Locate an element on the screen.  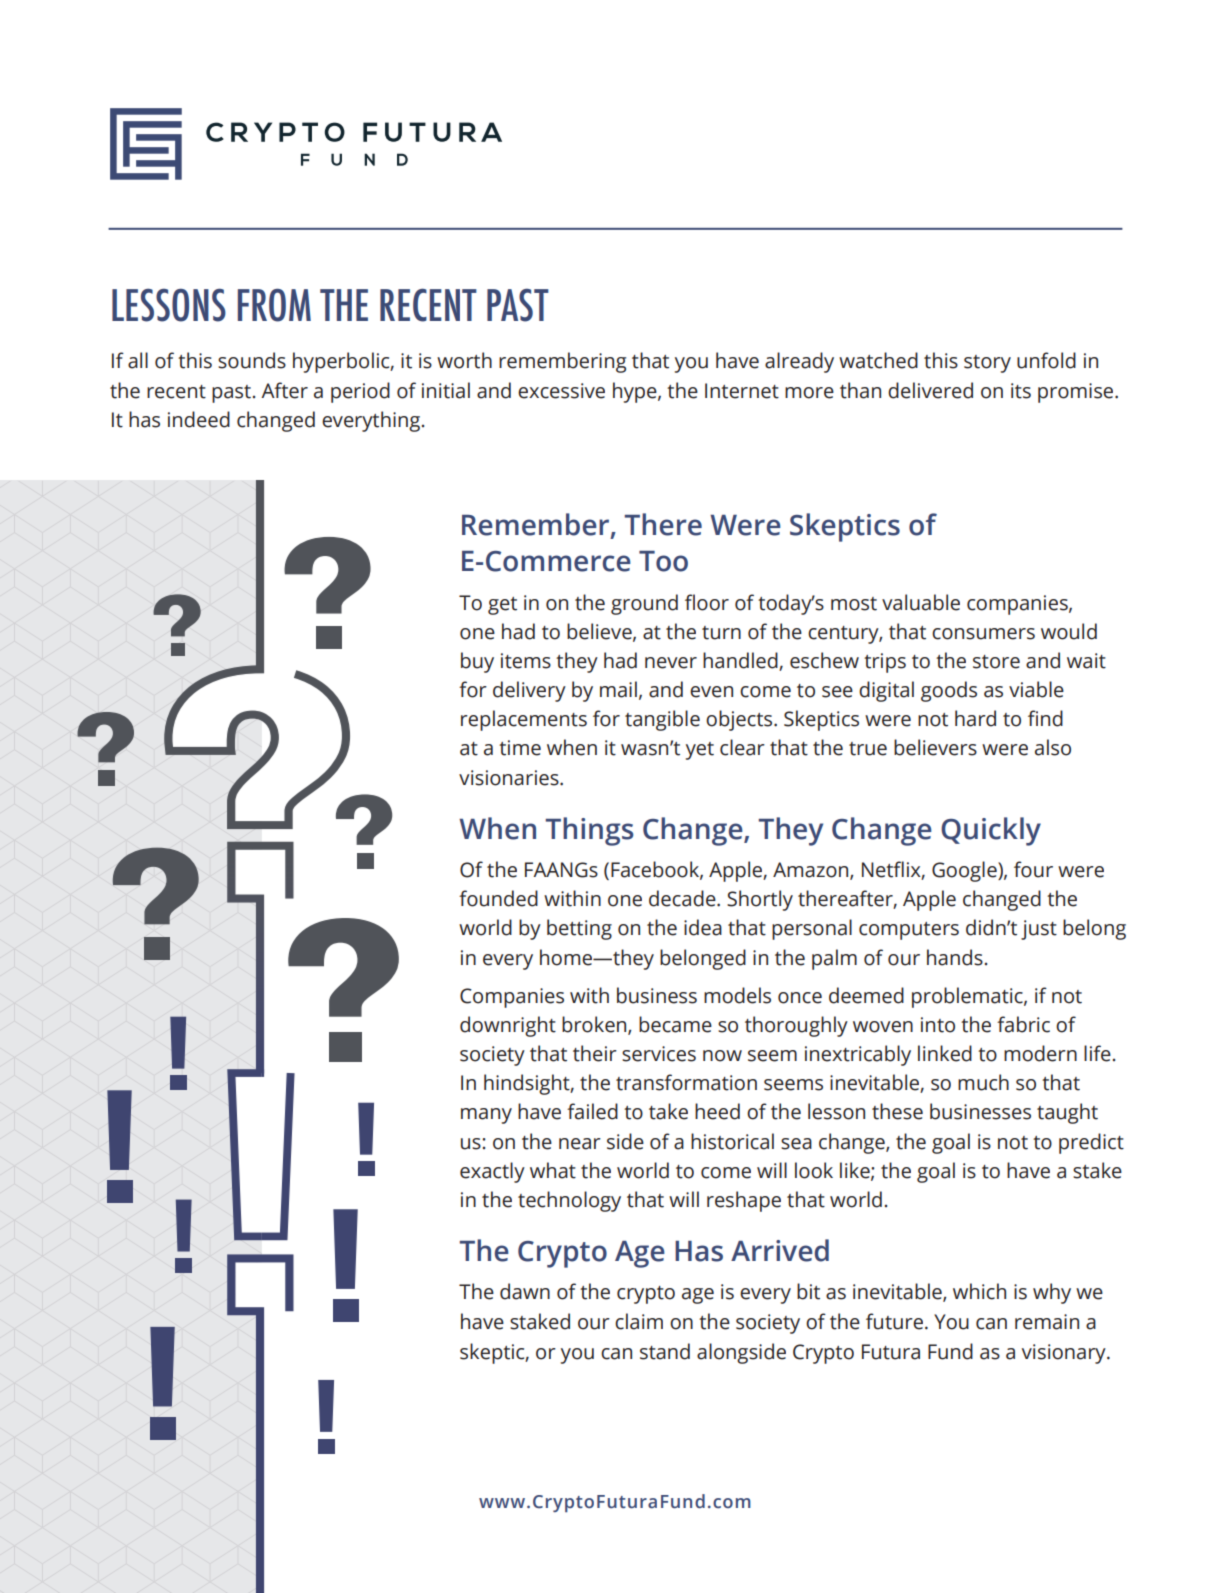
dawn is located at coordinates (525, 1291).
